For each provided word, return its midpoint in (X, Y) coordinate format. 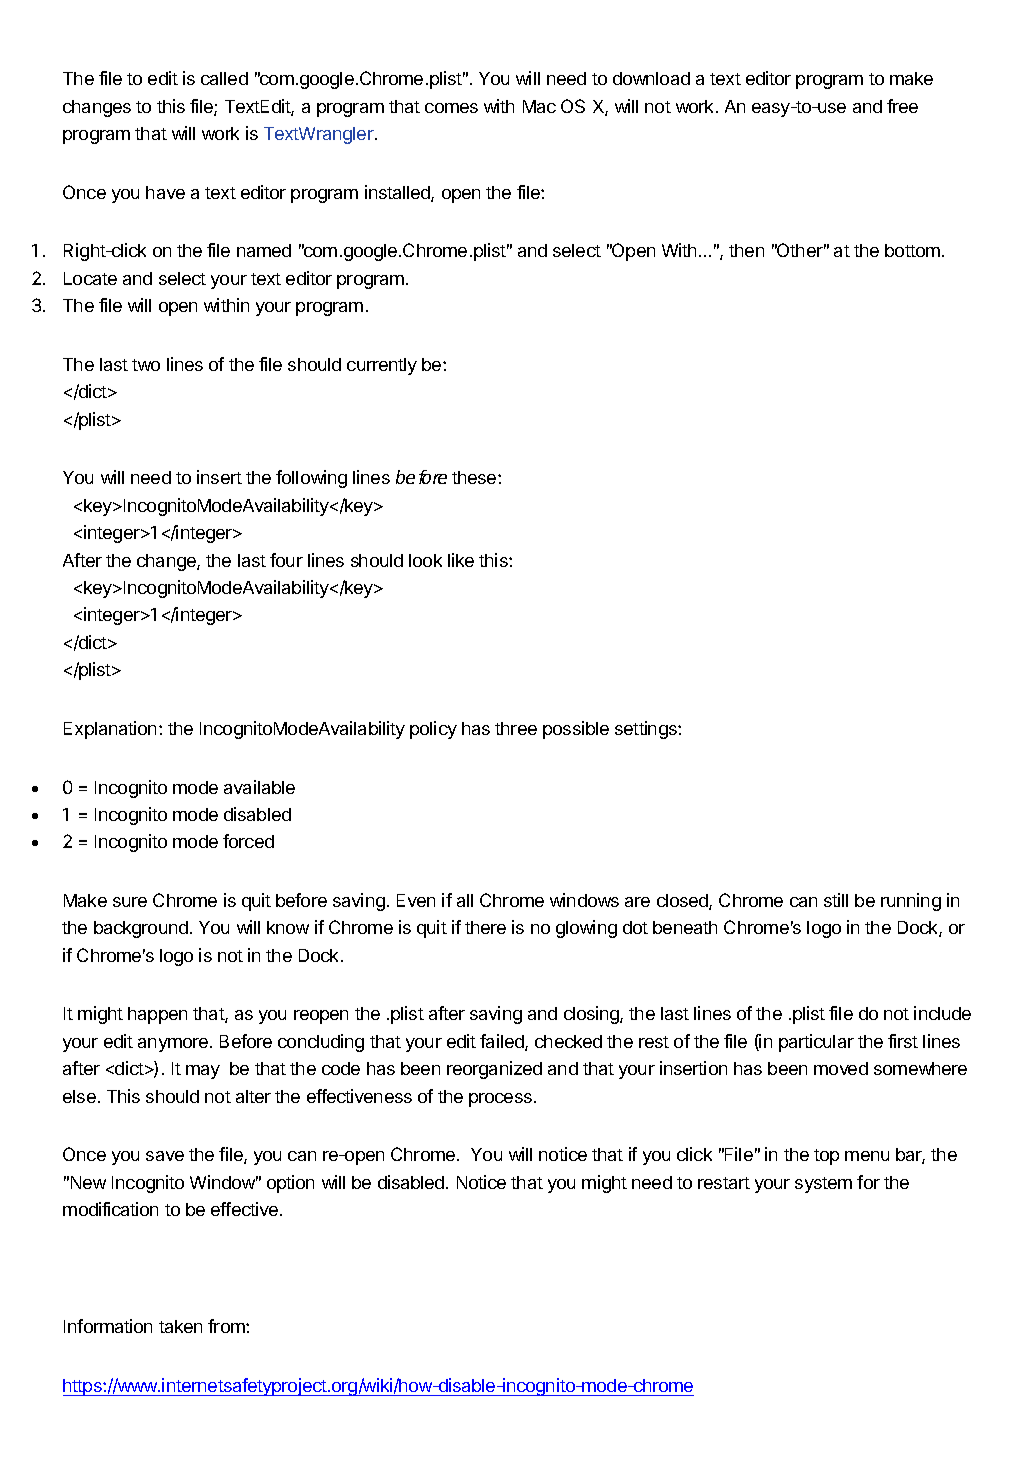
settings (647, 730)
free (902, 106)
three (516, 728)
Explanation (110, 730)
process (500, 1100)
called (224, 78)
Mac (539, 106)
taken (180, 1326)
